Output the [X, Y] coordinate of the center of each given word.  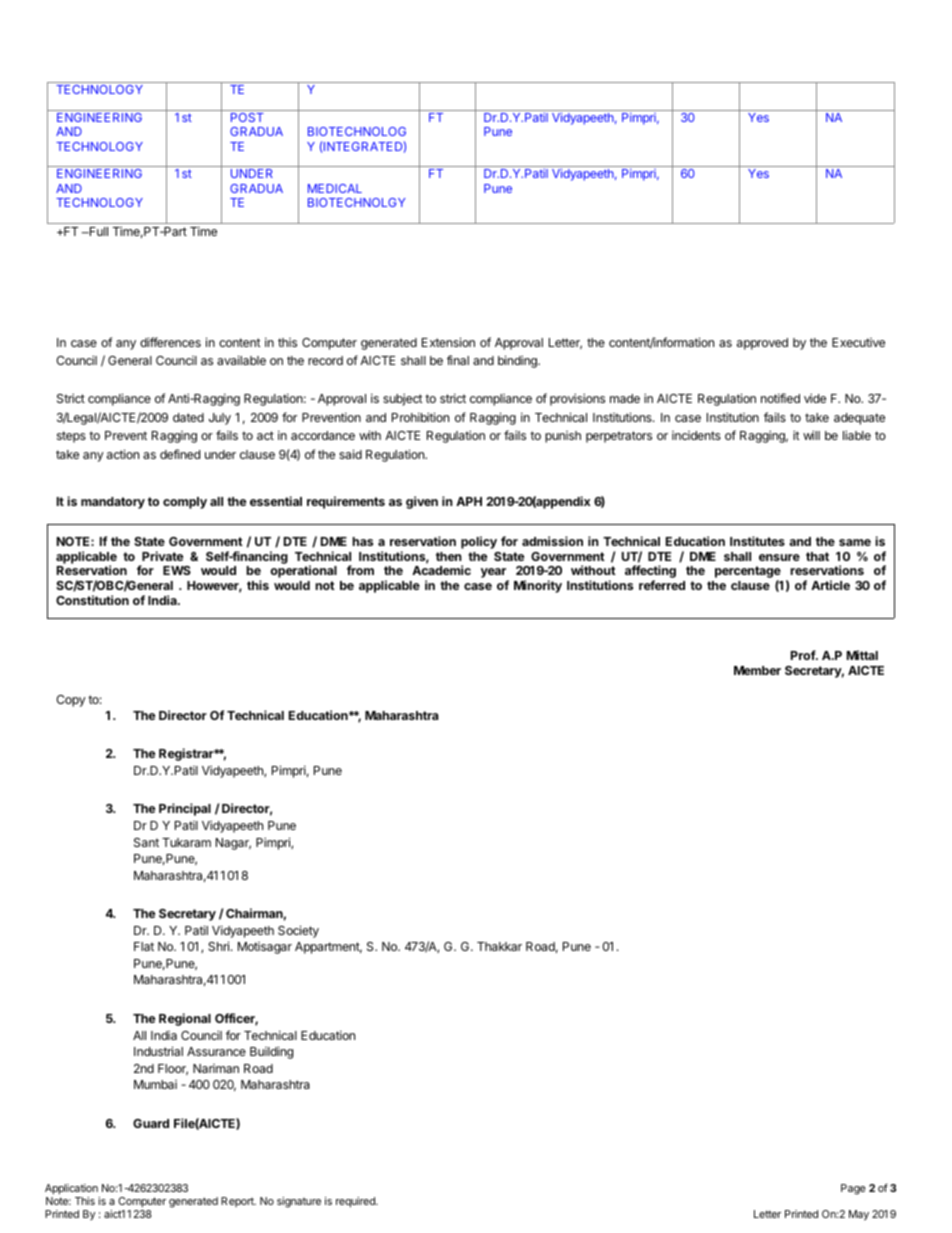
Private [162, 556]
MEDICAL [335, 188]
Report [238, 1202]
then [449, 556]
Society [298, 931]
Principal [185, 809]
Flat [144, 946]
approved [762, 344]
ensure [779, 557]
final [458, 360]
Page [853, 1189]
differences [170, 342]
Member [757, 670]
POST [247, 117]
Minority [538, 586]
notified [780, 398]
